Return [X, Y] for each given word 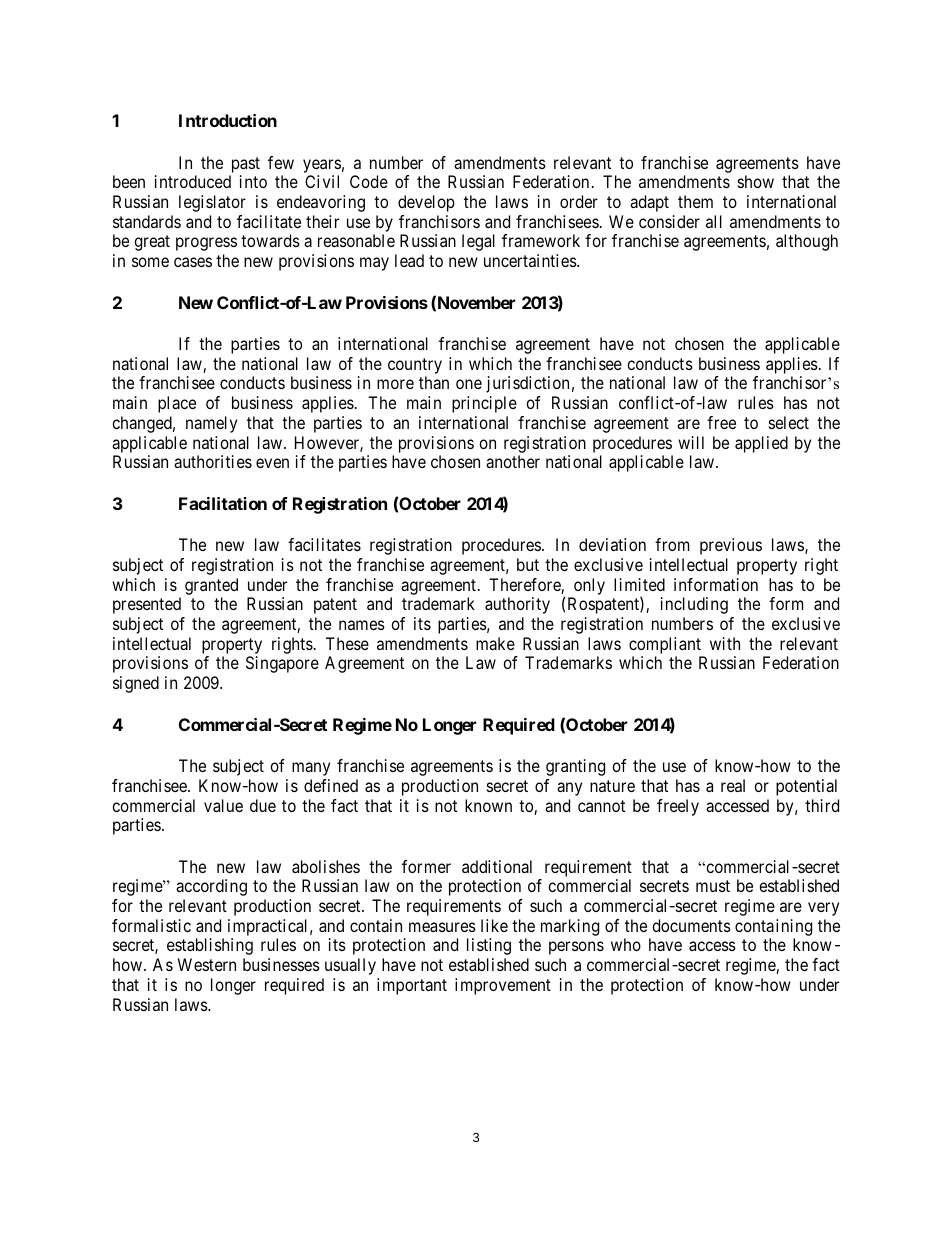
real [733, 785]
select [789, 422]
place [177, 404]
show [756, 181]
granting [575, 767]
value [223, 805]
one [469, 384]
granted [211, 586]
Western [207, 964]
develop [426, 203]
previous [731, 546]
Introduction [228, 120]
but [528, 564]
